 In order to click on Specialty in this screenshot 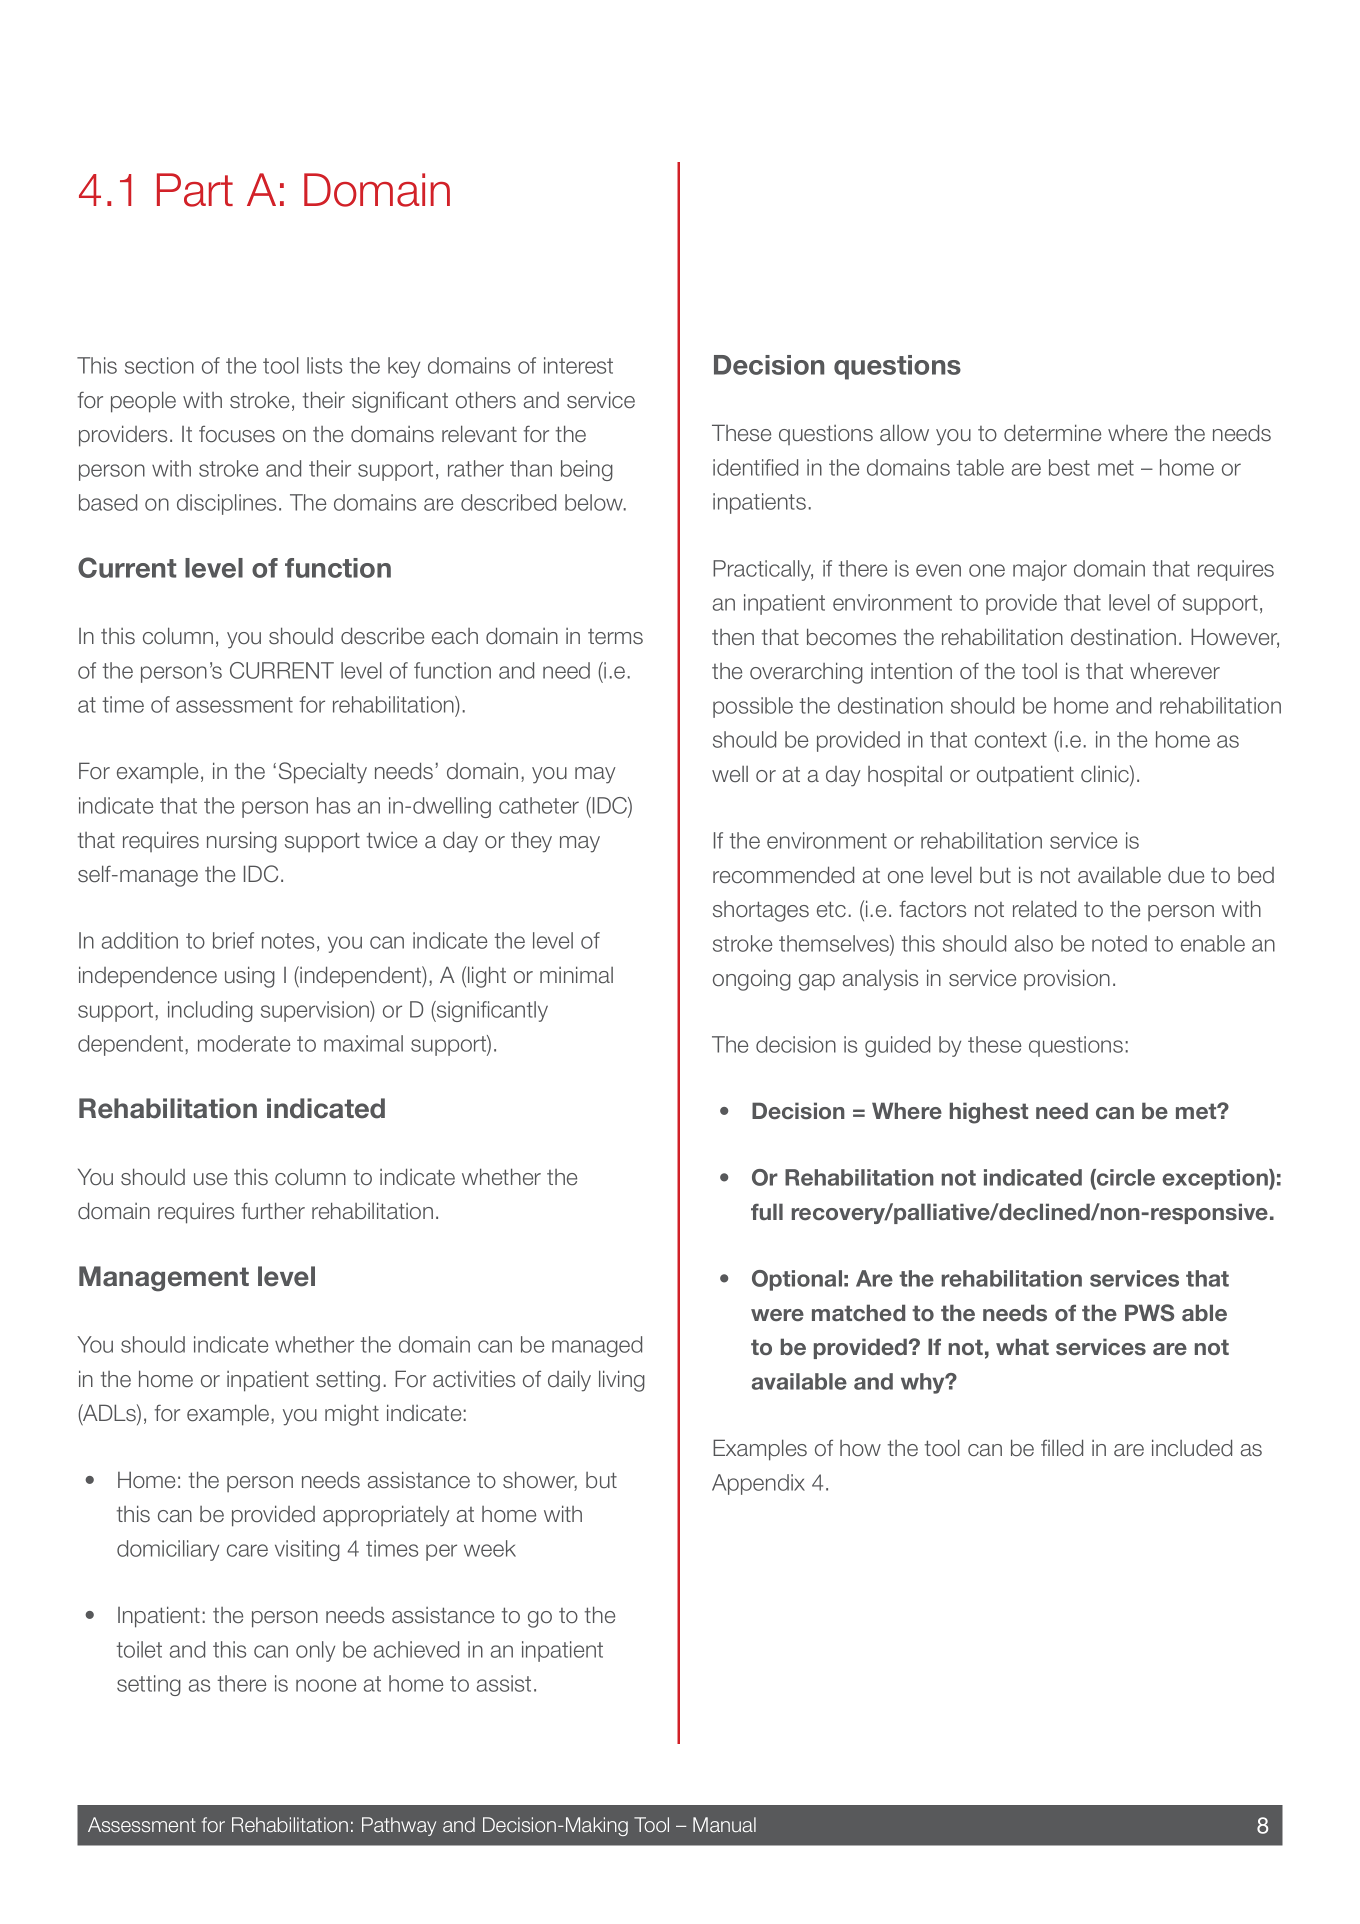, I will do `click(323, 773)`.
